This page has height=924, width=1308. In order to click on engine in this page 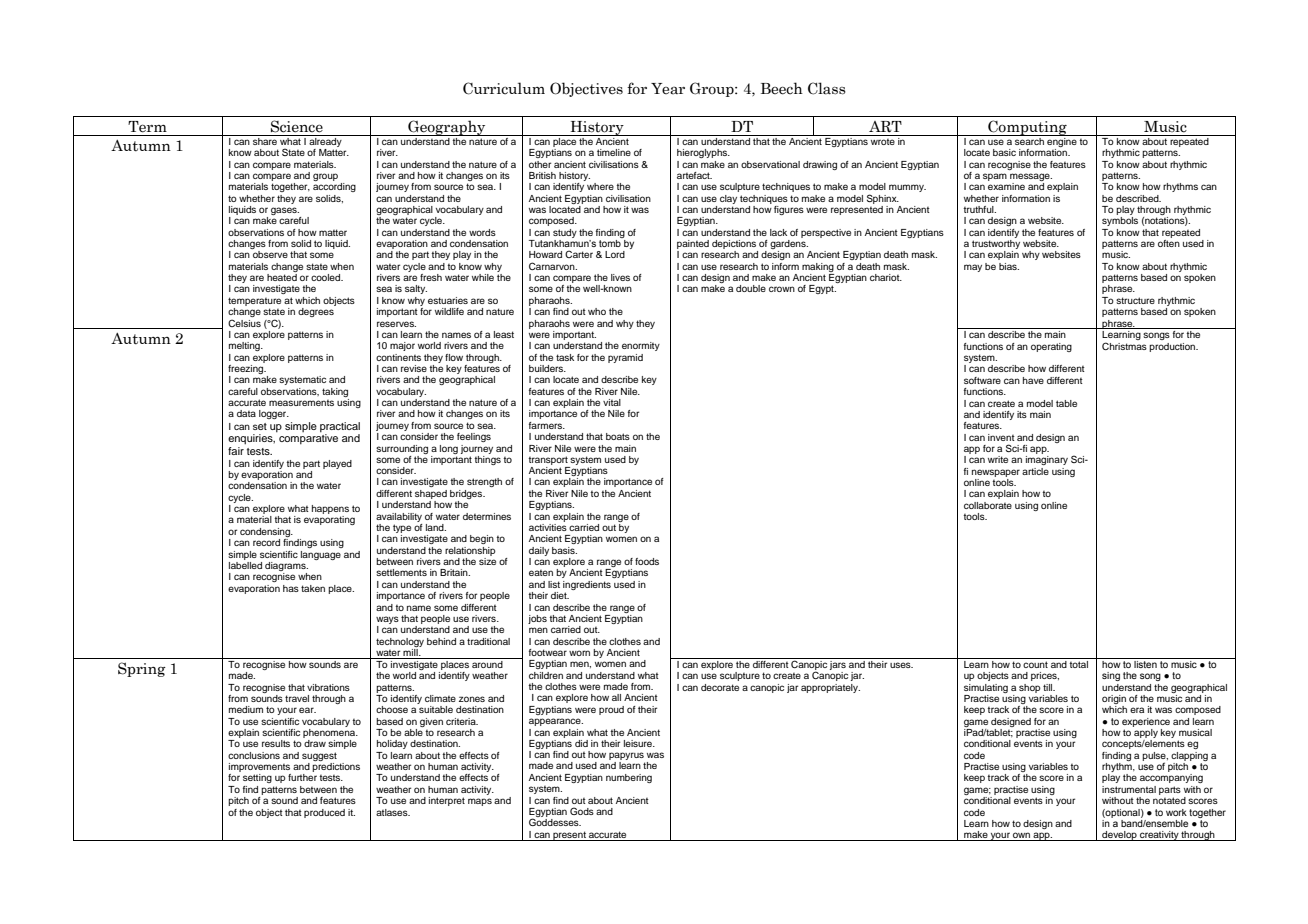, I will do `click(1062, 141)`.
